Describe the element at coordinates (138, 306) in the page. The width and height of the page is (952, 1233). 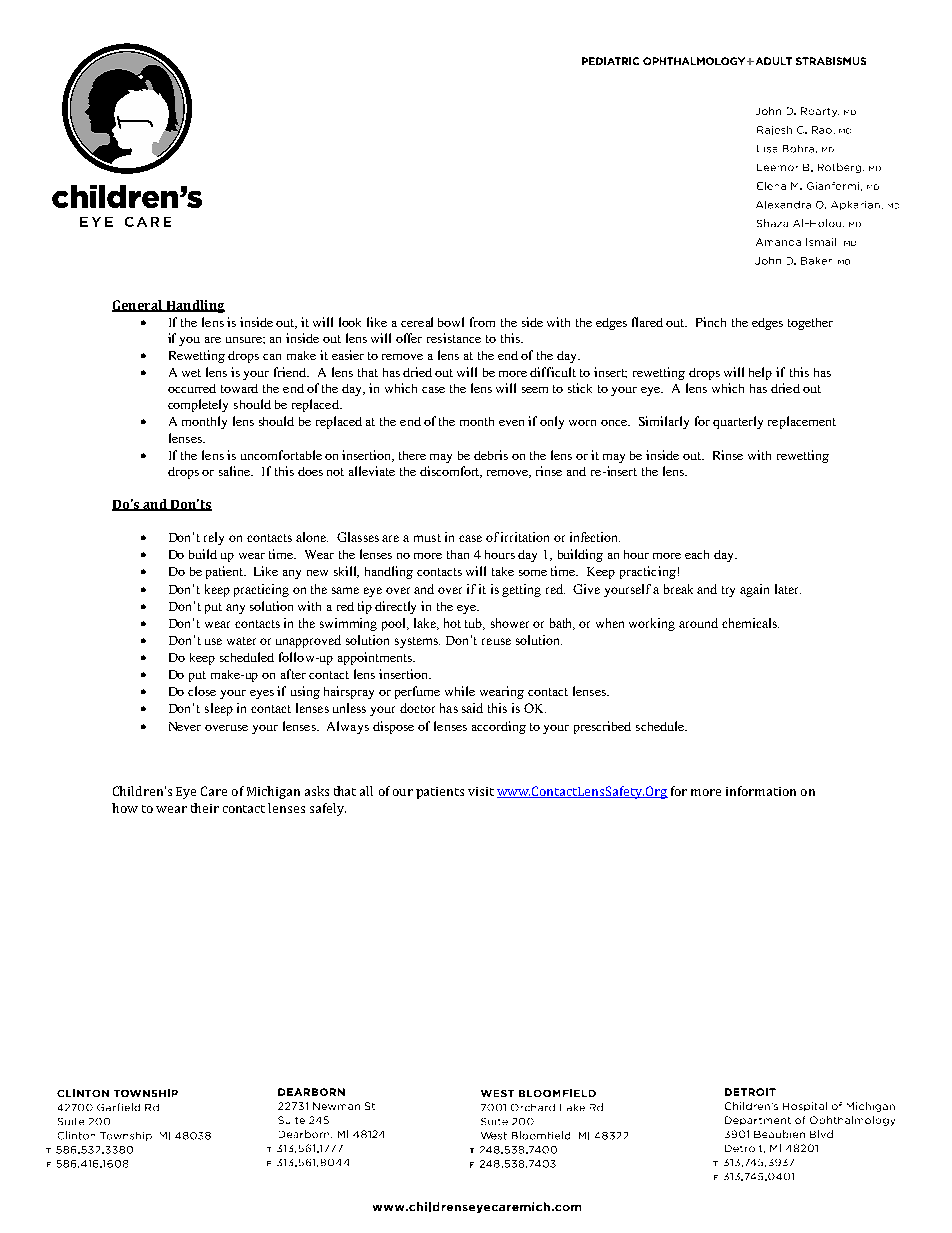
I see `General` at that location.
